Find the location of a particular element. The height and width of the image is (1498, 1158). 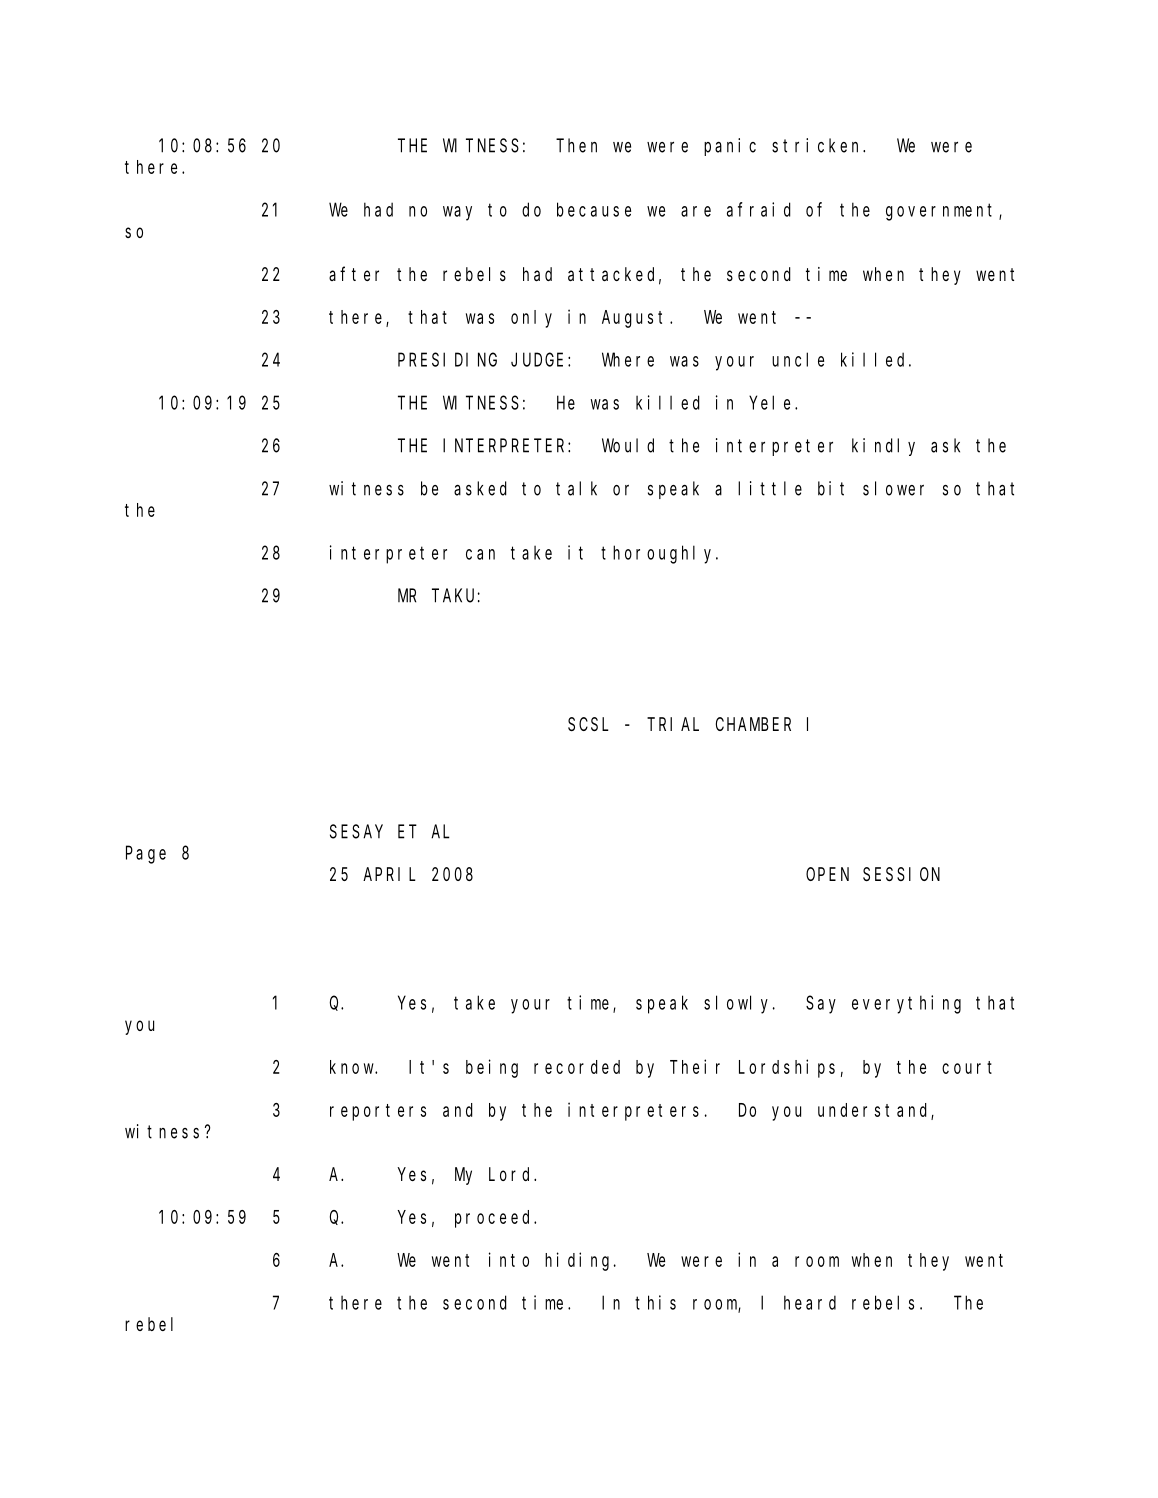

CHAMBER is located at coordinates (753, 724).
